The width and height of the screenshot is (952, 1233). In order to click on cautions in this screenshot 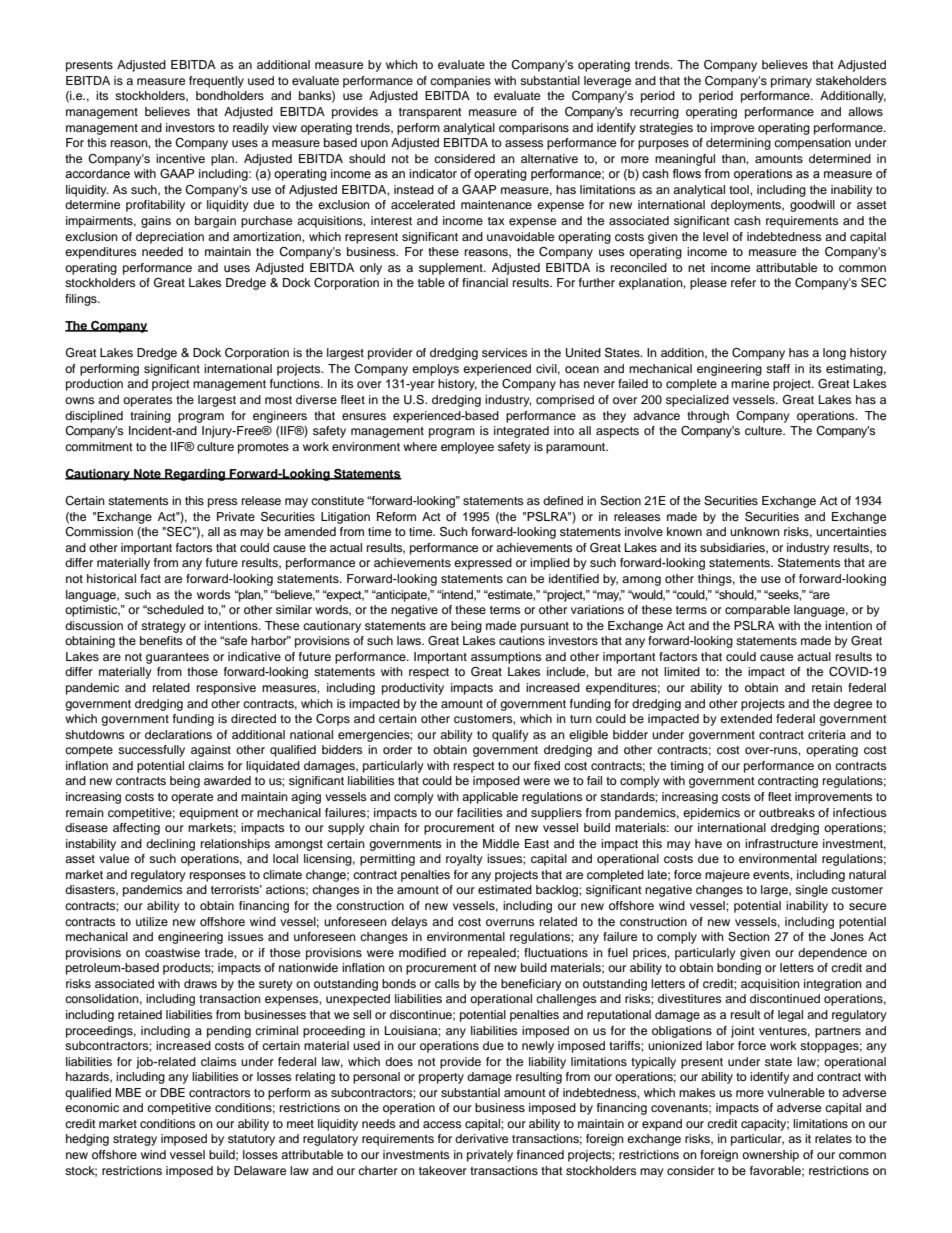, I will do `click(522, 640)`.
